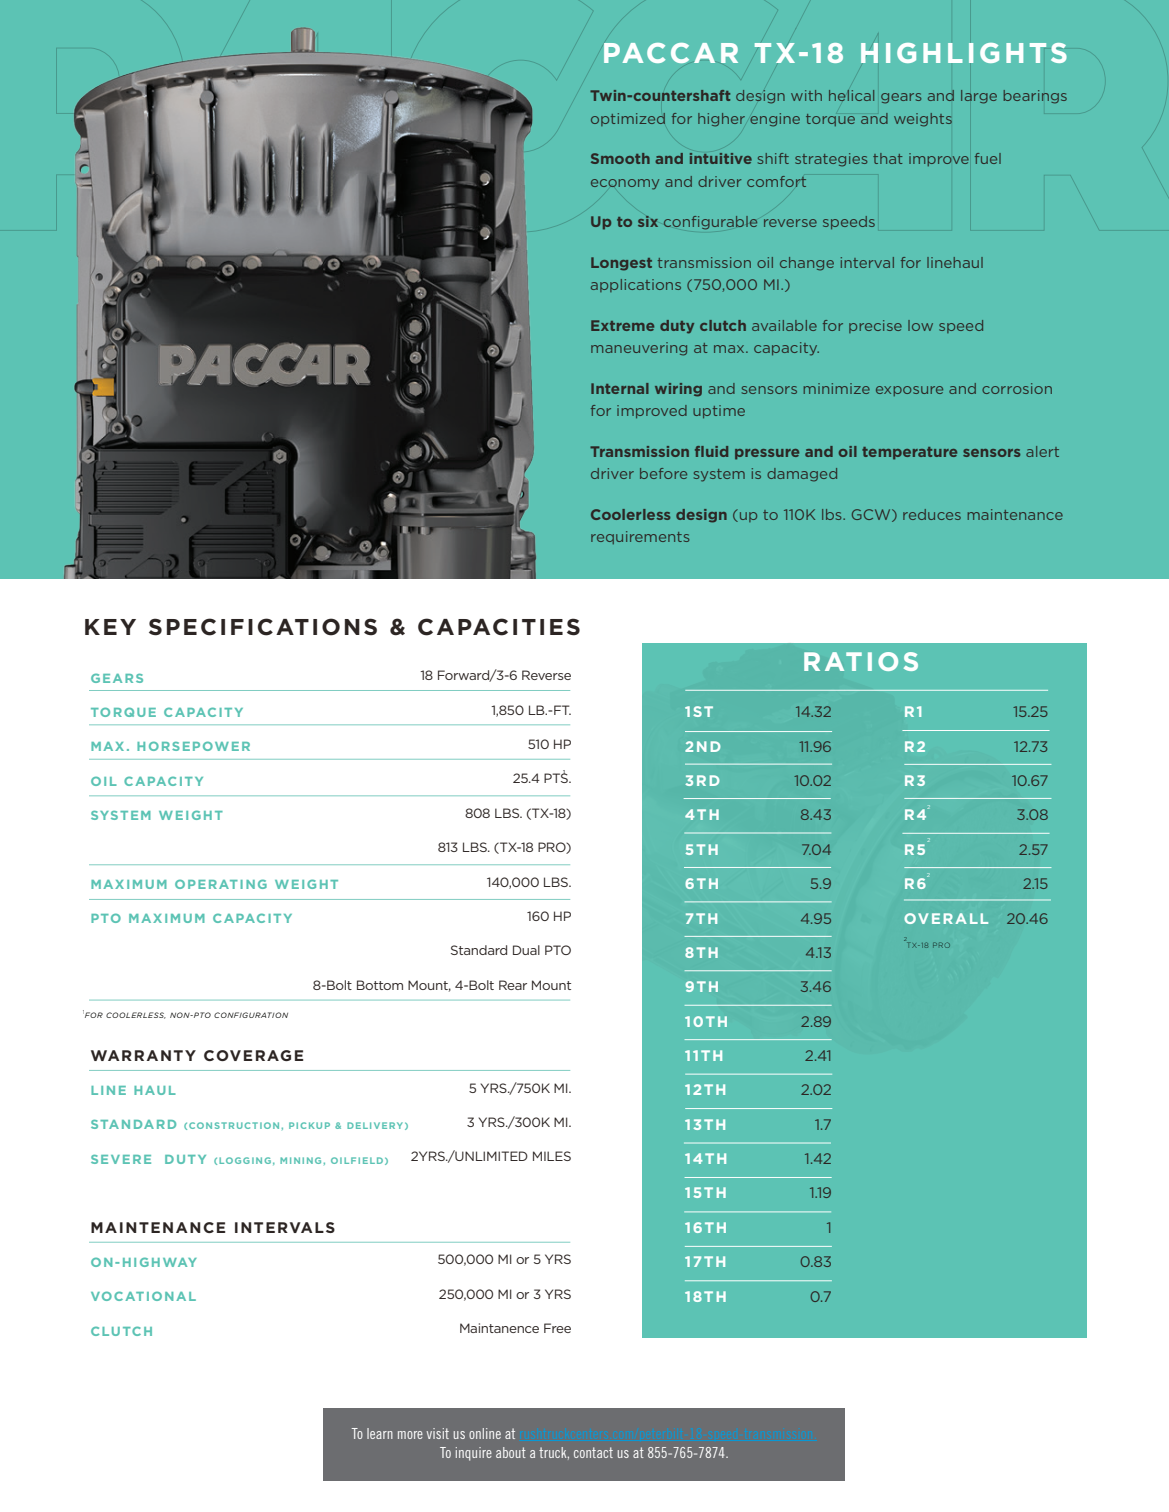 Image resolution: width=1169 pixels, height=1512 pixels. What do you see at coordinates (245, 1160) in the document?
I see `LOGGING` at bounding box center [245, 1160].
